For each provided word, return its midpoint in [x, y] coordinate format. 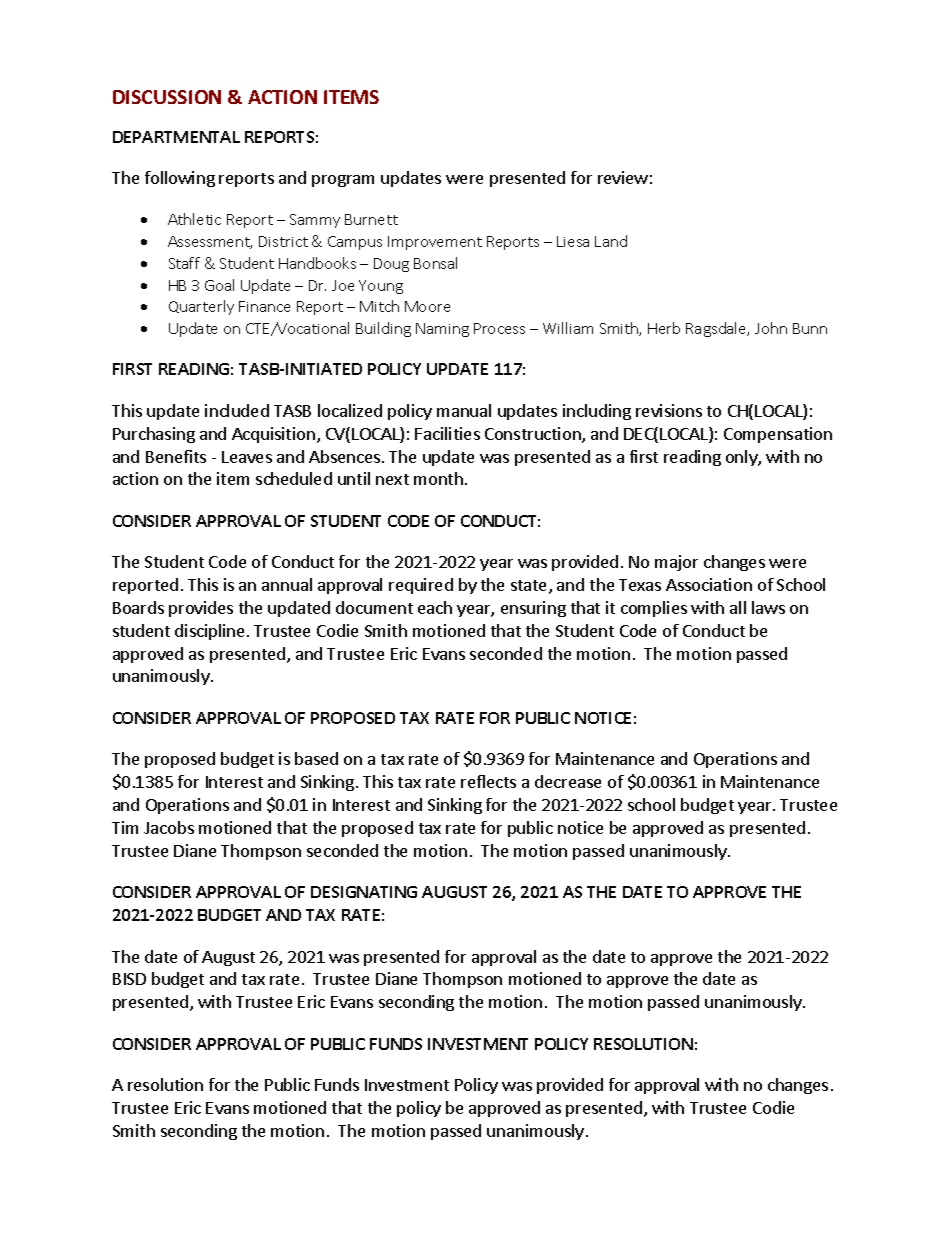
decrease [568, 781]
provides [201, 609]
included [237, 410]
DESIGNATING [364, 892]
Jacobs [169, 827]
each [435, 607]
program [343, 181]
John [771, 328]
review [623, 177]
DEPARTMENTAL [176, 137]
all [738, 607]
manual [464, 410]
